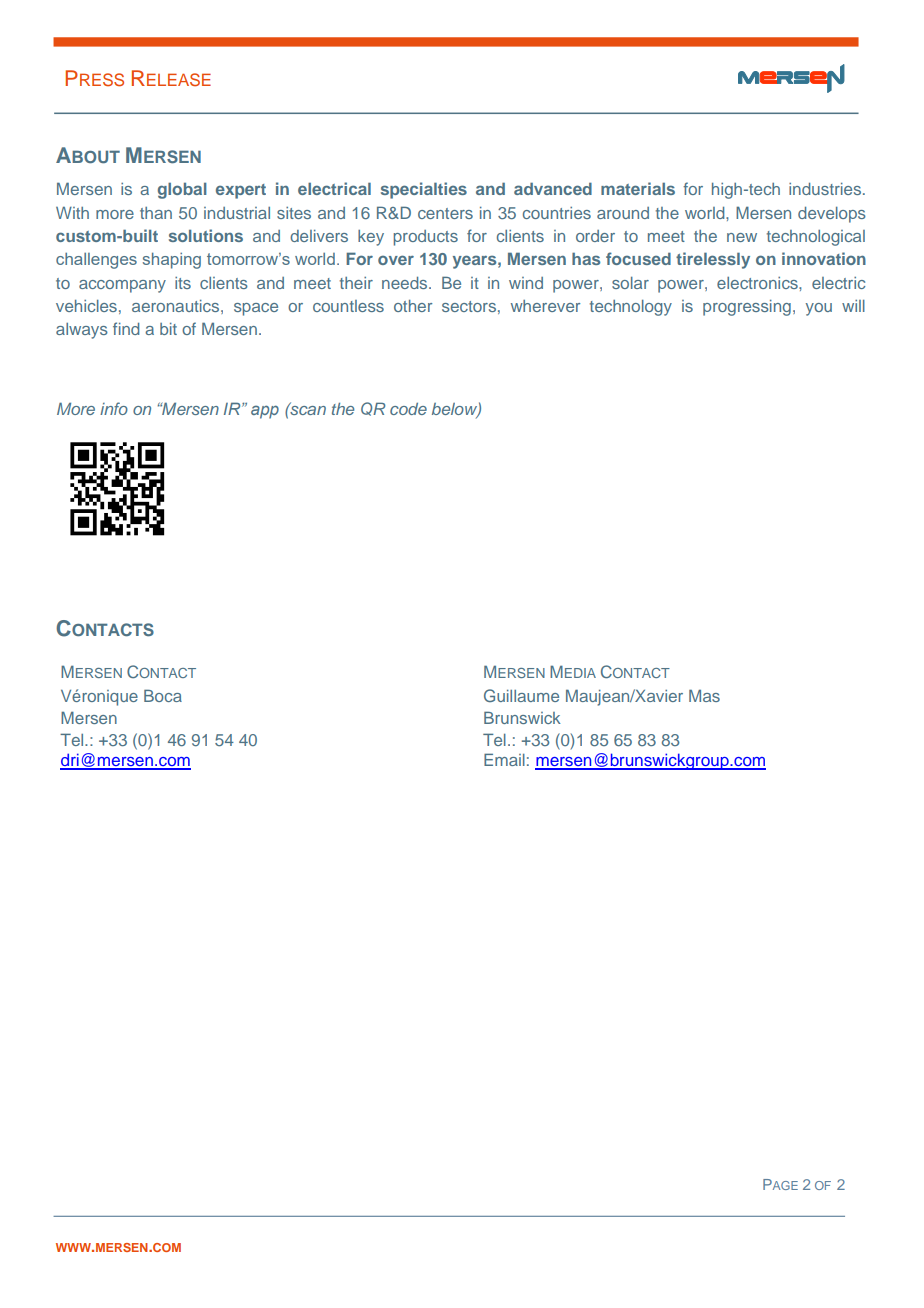 The width and height of the screenshot is (924, 1308). I want to click on Mas, so click(704, 695).
